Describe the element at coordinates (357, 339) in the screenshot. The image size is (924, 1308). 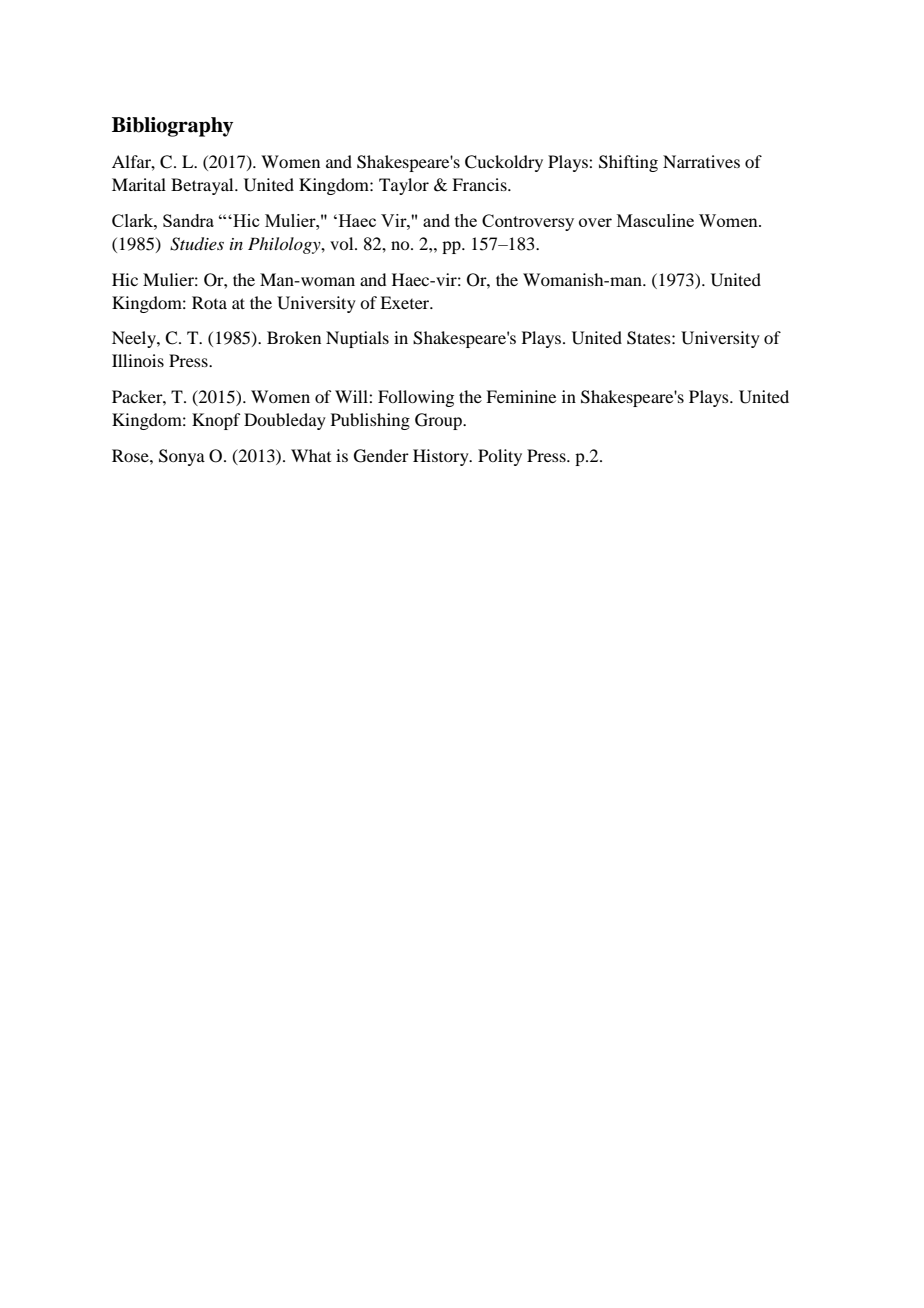
I see `Nuptials` at that location.
